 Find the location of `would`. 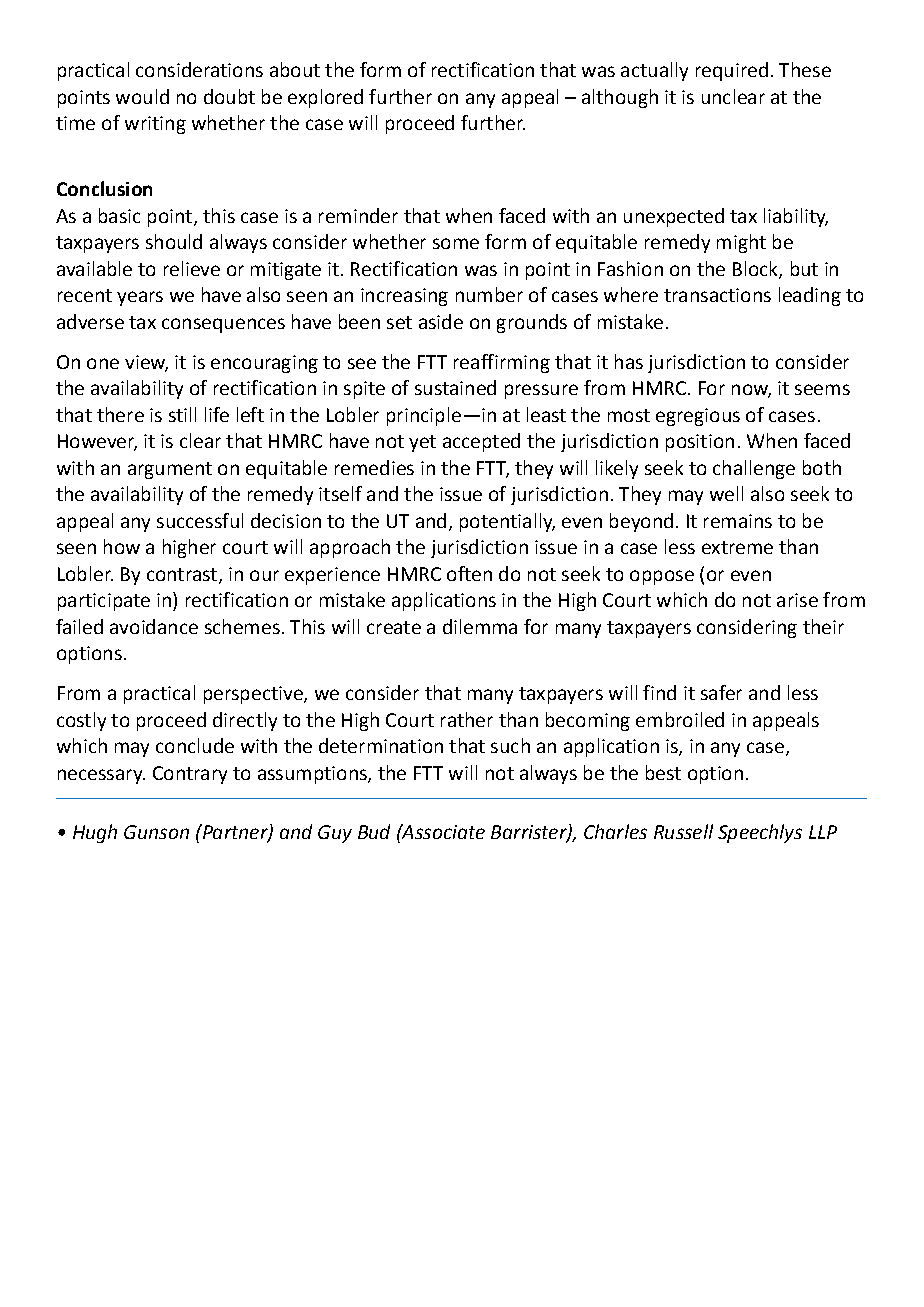

would is located at coordinates (142, 96).
